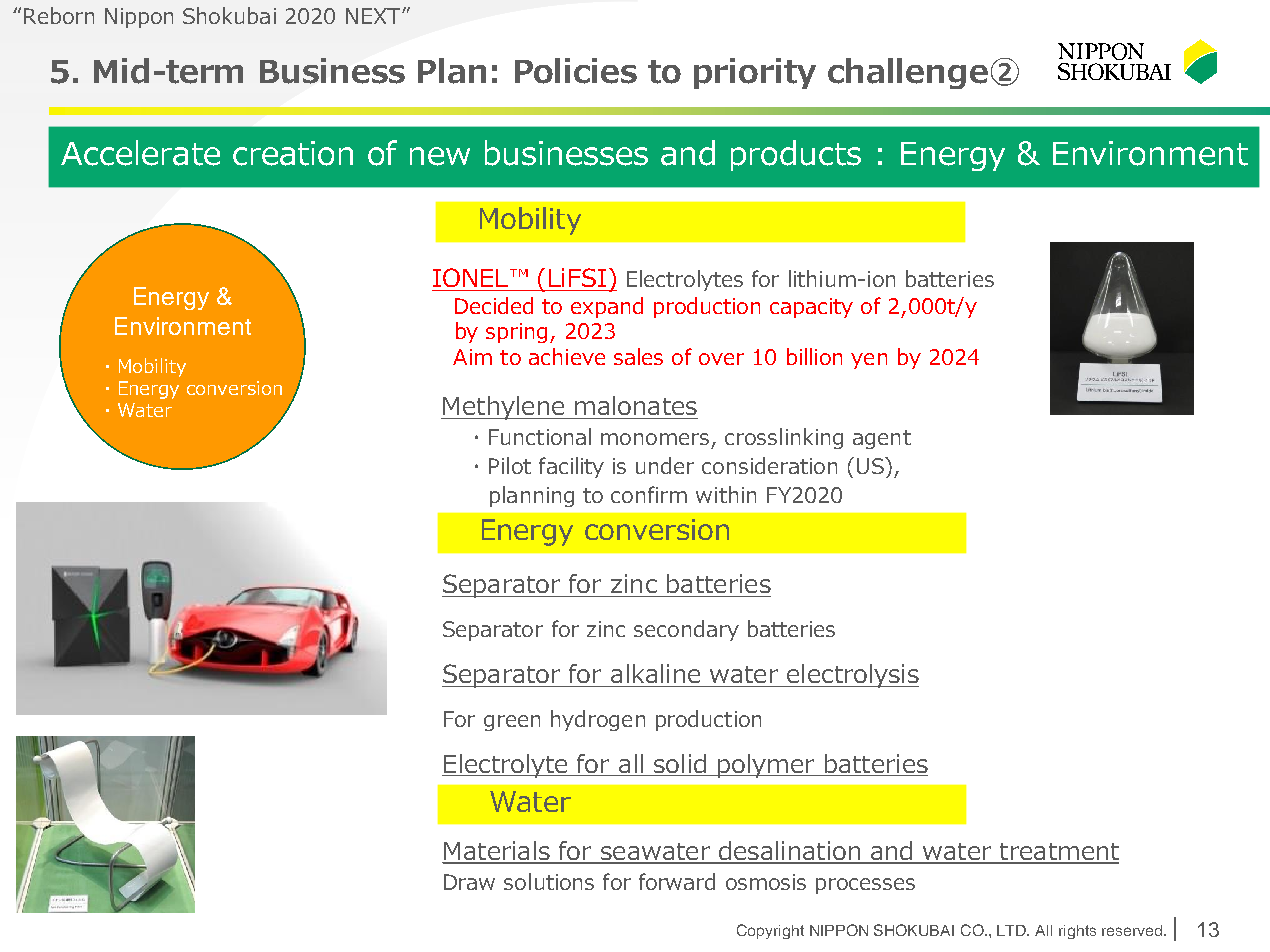  Describe the element at coordinates (576, 71) in the page. I see `Policies` at that location.
